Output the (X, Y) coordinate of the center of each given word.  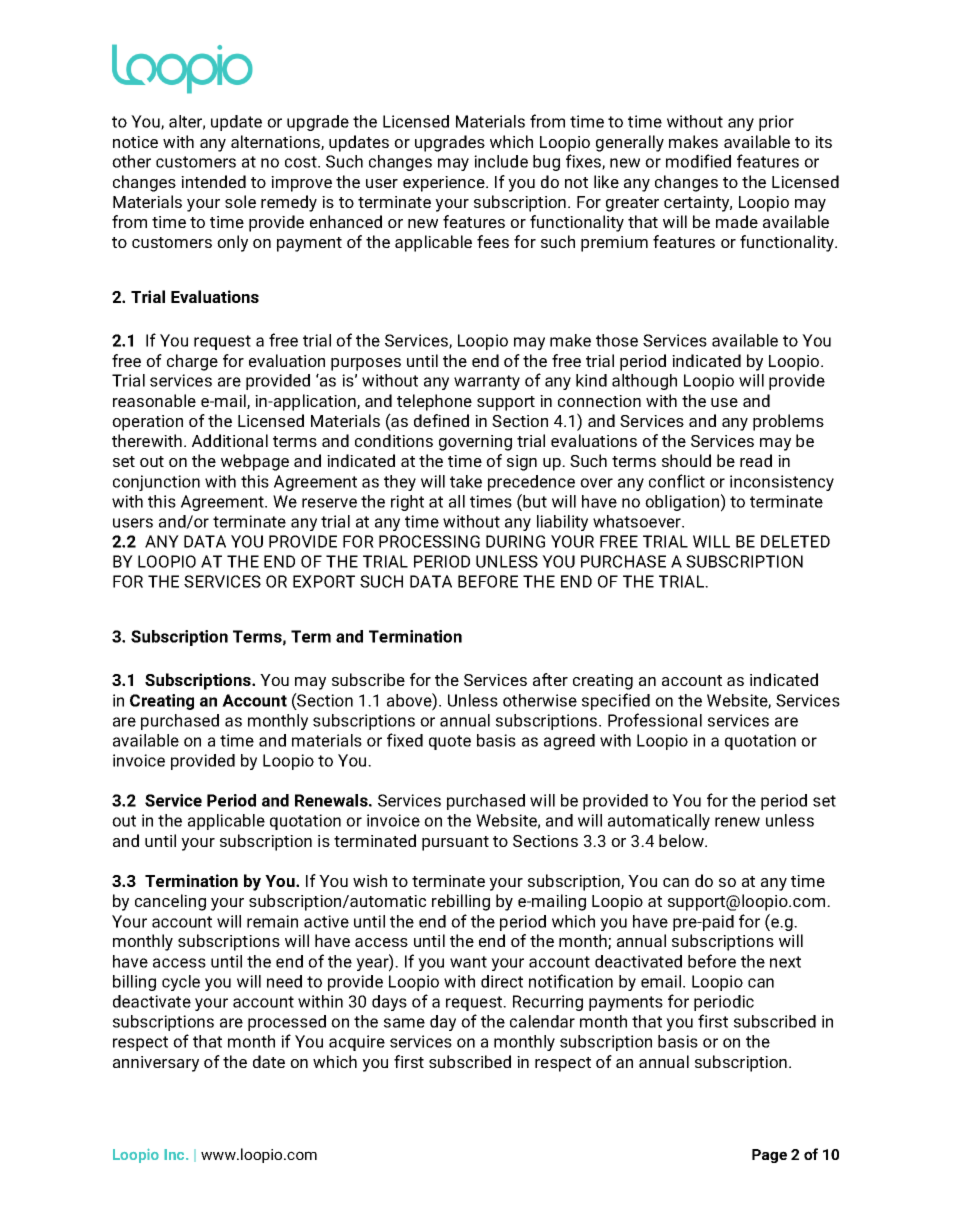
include (501, 161)
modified (698, 161)
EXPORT (324, 581)
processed (287, 1023)
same (404, 1023)
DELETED (795, 541)
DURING (515, 541)
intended (213, 181)
